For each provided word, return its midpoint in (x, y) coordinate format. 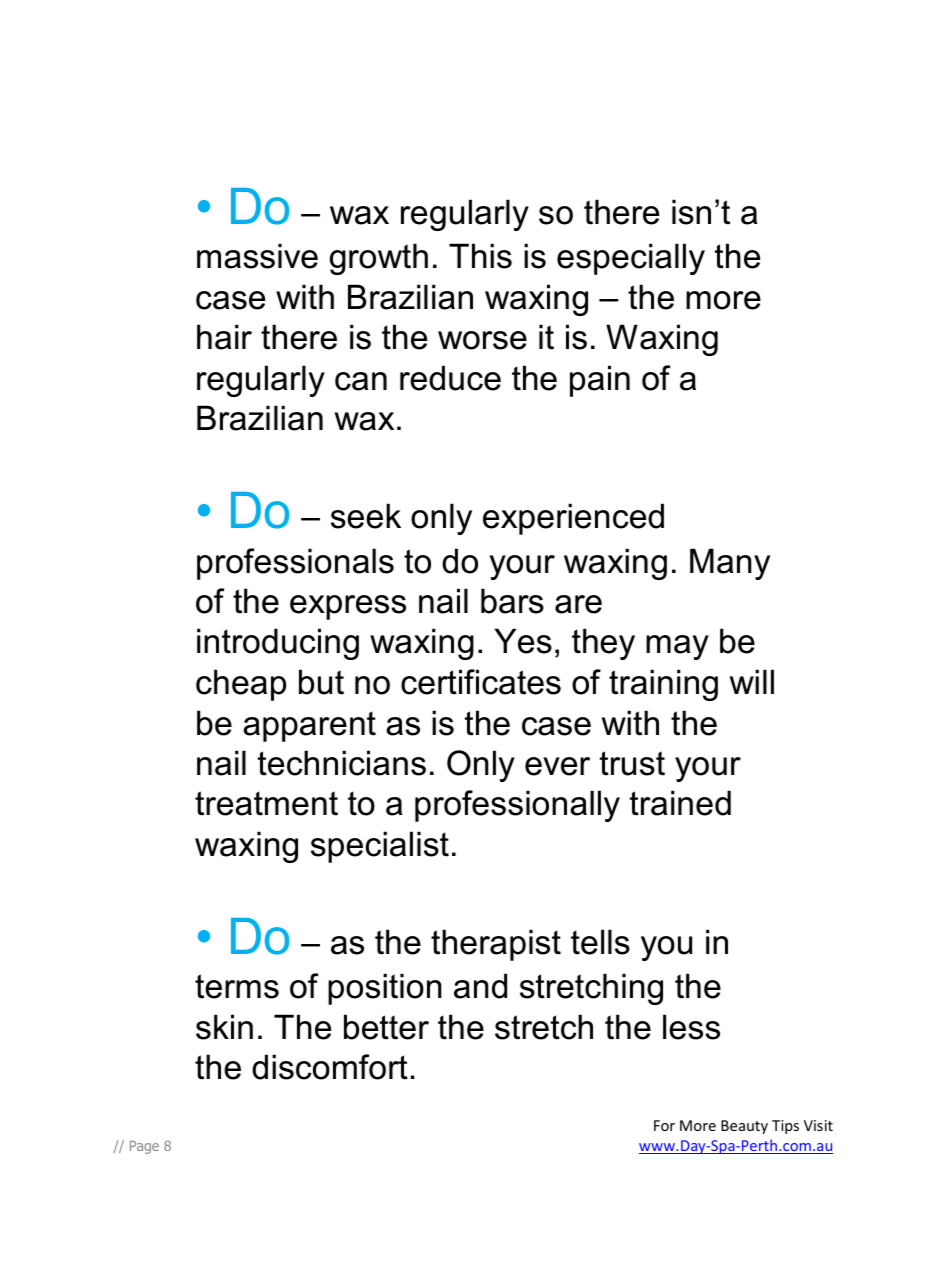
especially (631, 259)
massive (257, 256)
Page (144, 1147)
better (386, 1027)
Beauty (744, 1127)
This (480, 256)
